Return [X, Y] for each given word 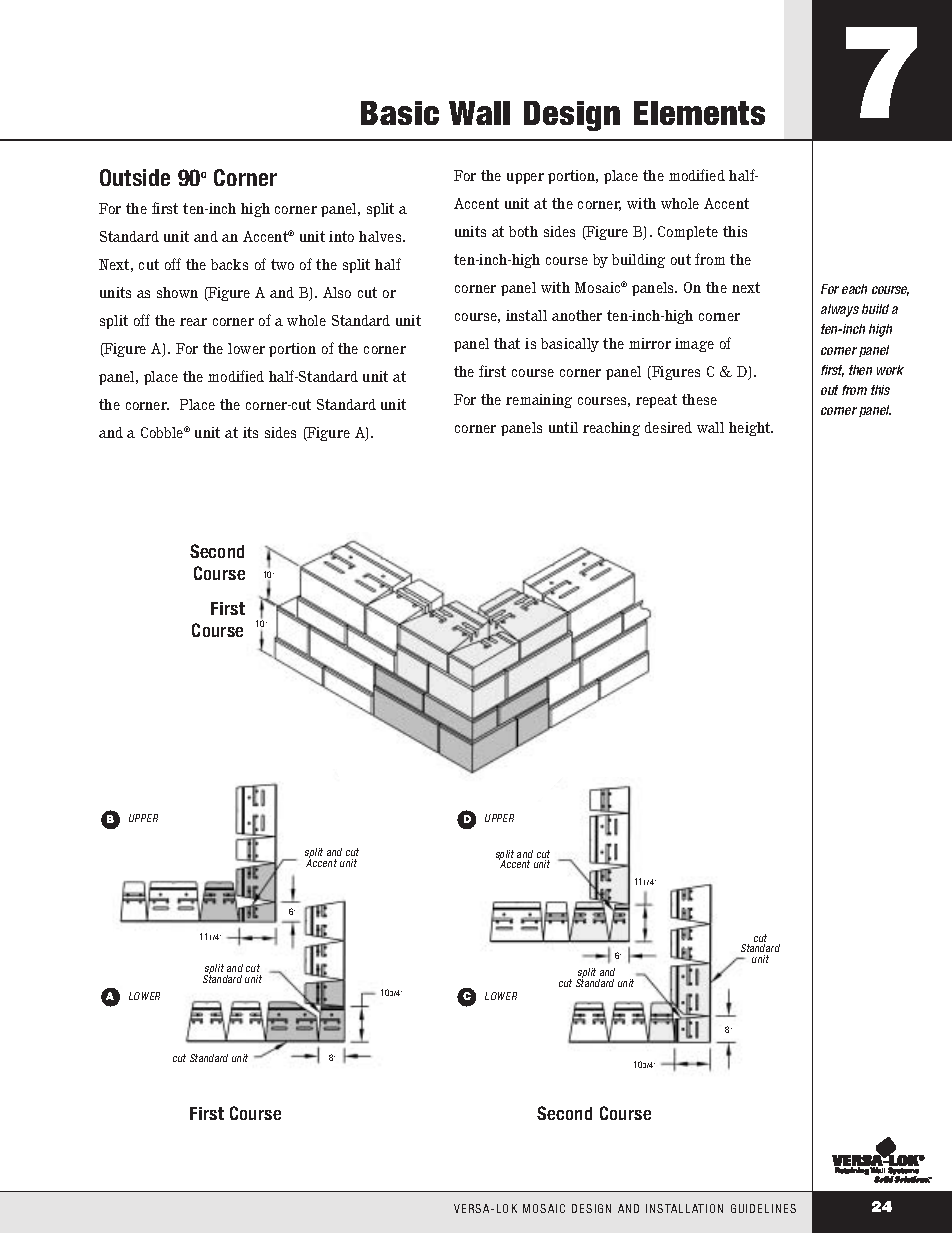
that [507, 343]
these [699, 399]
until [563, 427]
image [694, 345]
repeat [656, 401]
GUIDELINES [763, 1208]
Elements [699, 113]
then [860, 370]
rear [193, 322]
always [840, 310]
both [523, 231]
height [751, 429]
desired [668, 427]
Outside [135, 177]
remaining [539, 401]
